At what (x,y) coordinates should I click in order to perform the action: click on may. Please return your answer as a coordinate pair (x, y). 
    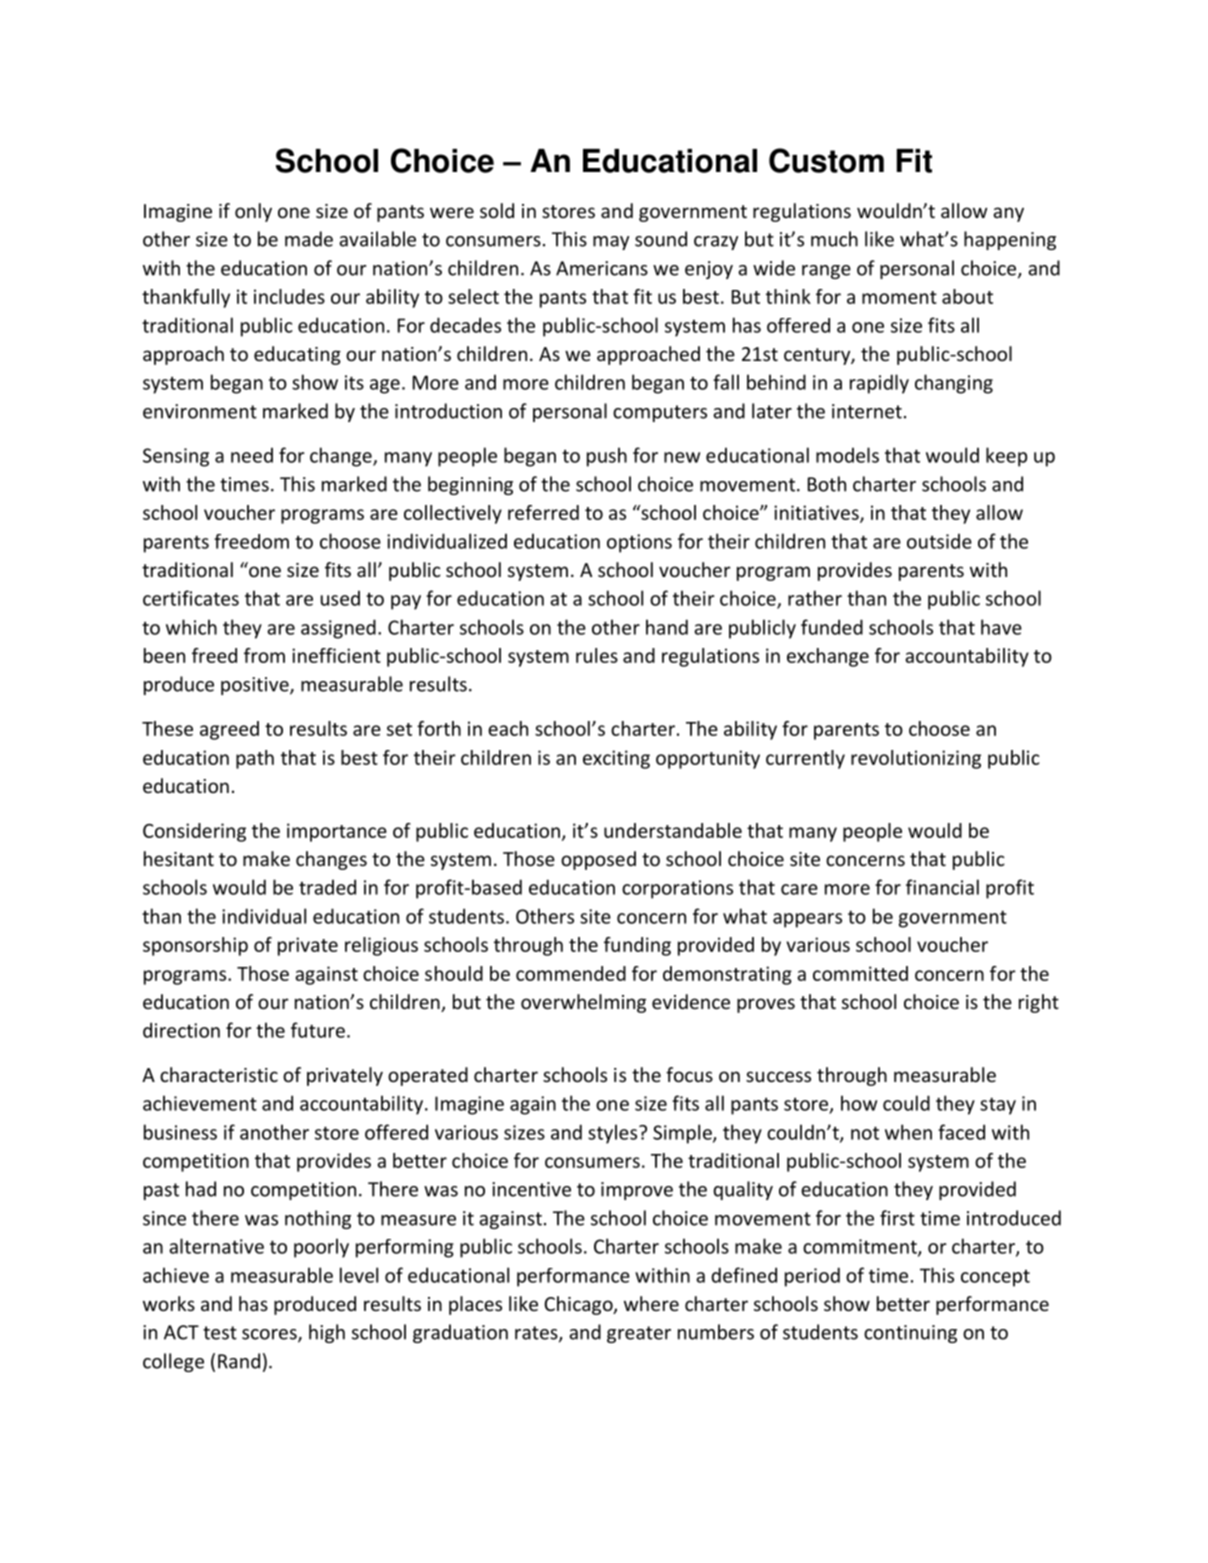
    Looking at the image, I should click on (611, 243).
